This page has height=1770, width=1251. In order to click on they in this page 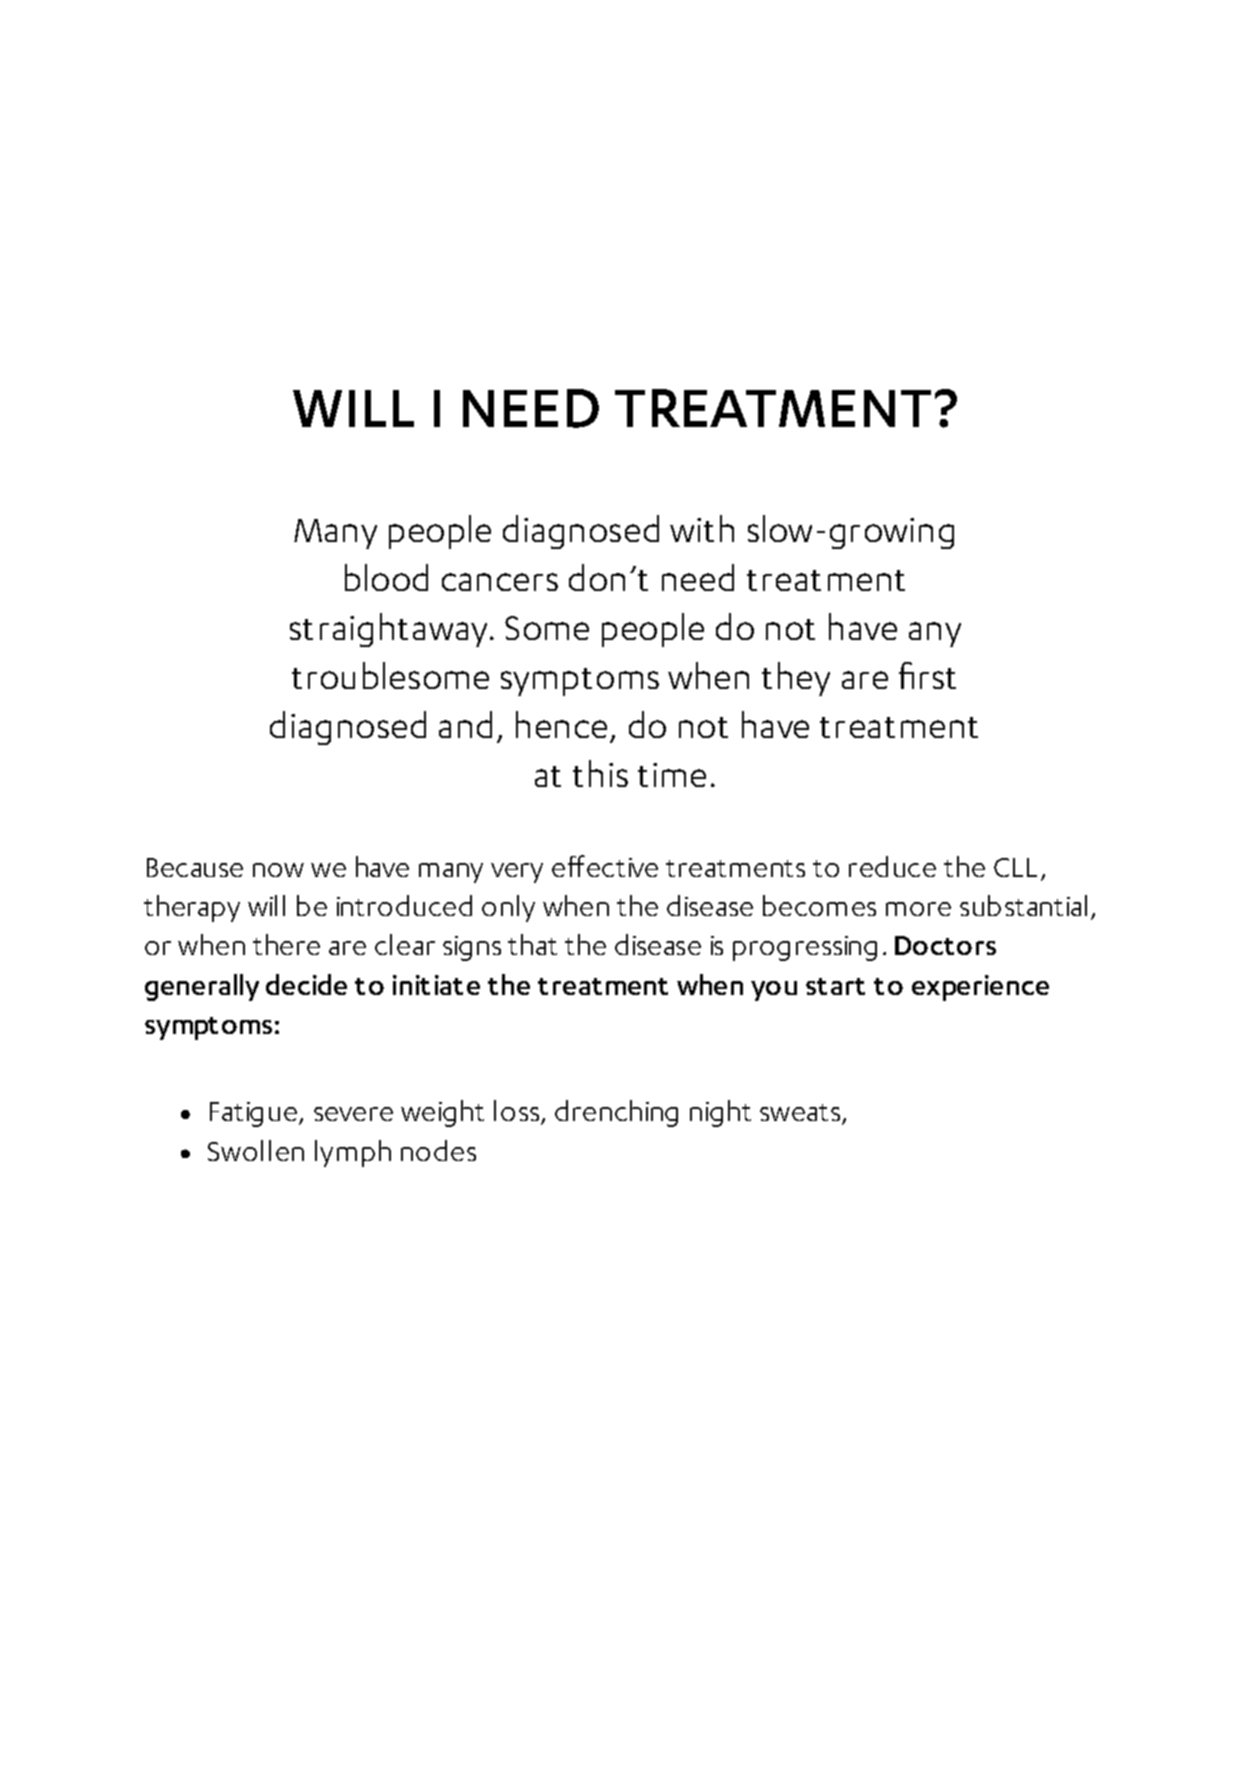, I will do `click(796, 679)`.
